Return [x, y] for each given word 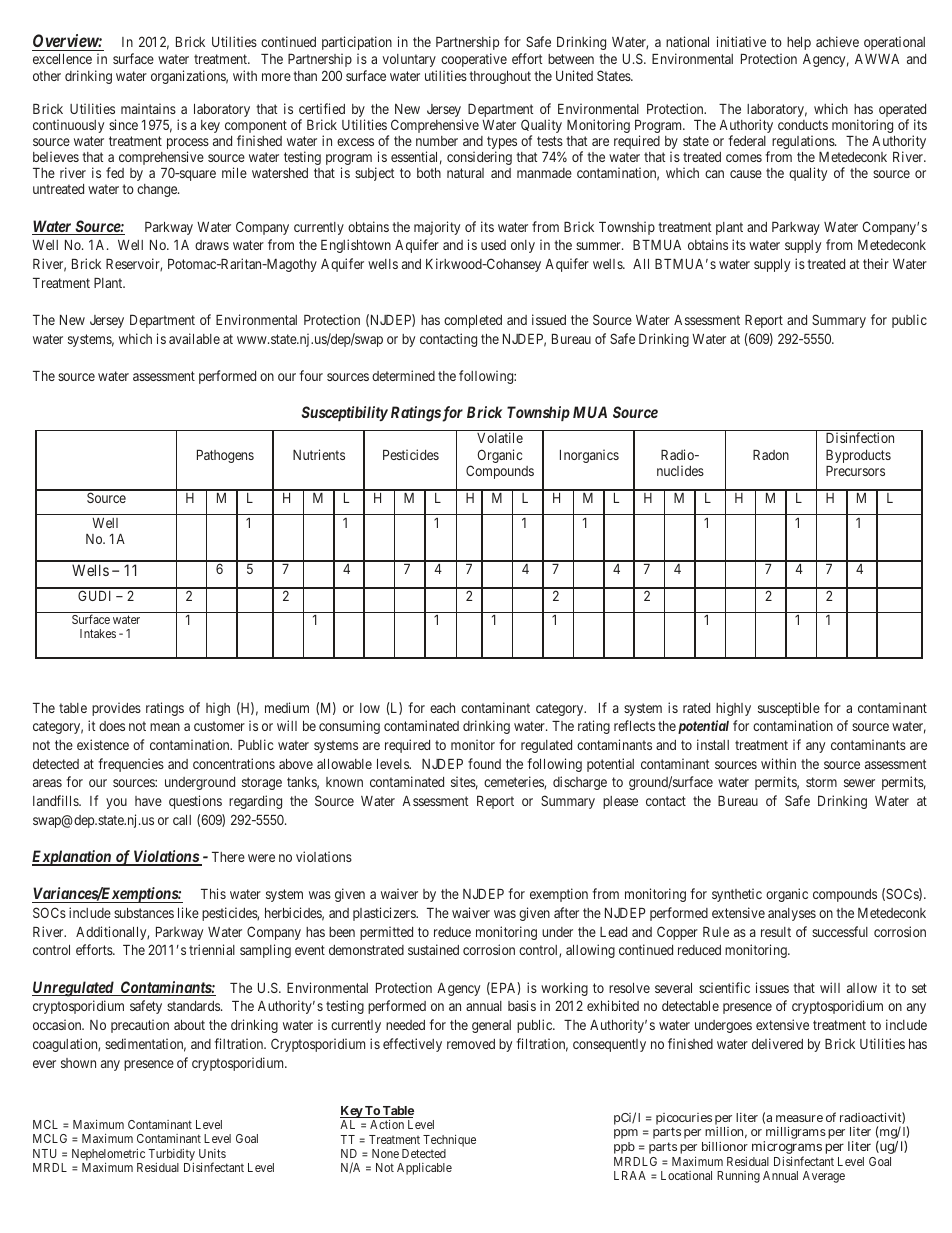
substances [144, 913]
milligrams [795, 1134]
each [442, 708]
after [566, 912]
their [876, 263]
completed [473, 321]
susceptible [789, 709]
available [194, 338]
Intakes [98, 633]
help [799, 43]
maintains [148, 108]
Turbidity [171, 1155]
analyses [792, 914]
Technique [449, 1141]
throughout [500, 77]
